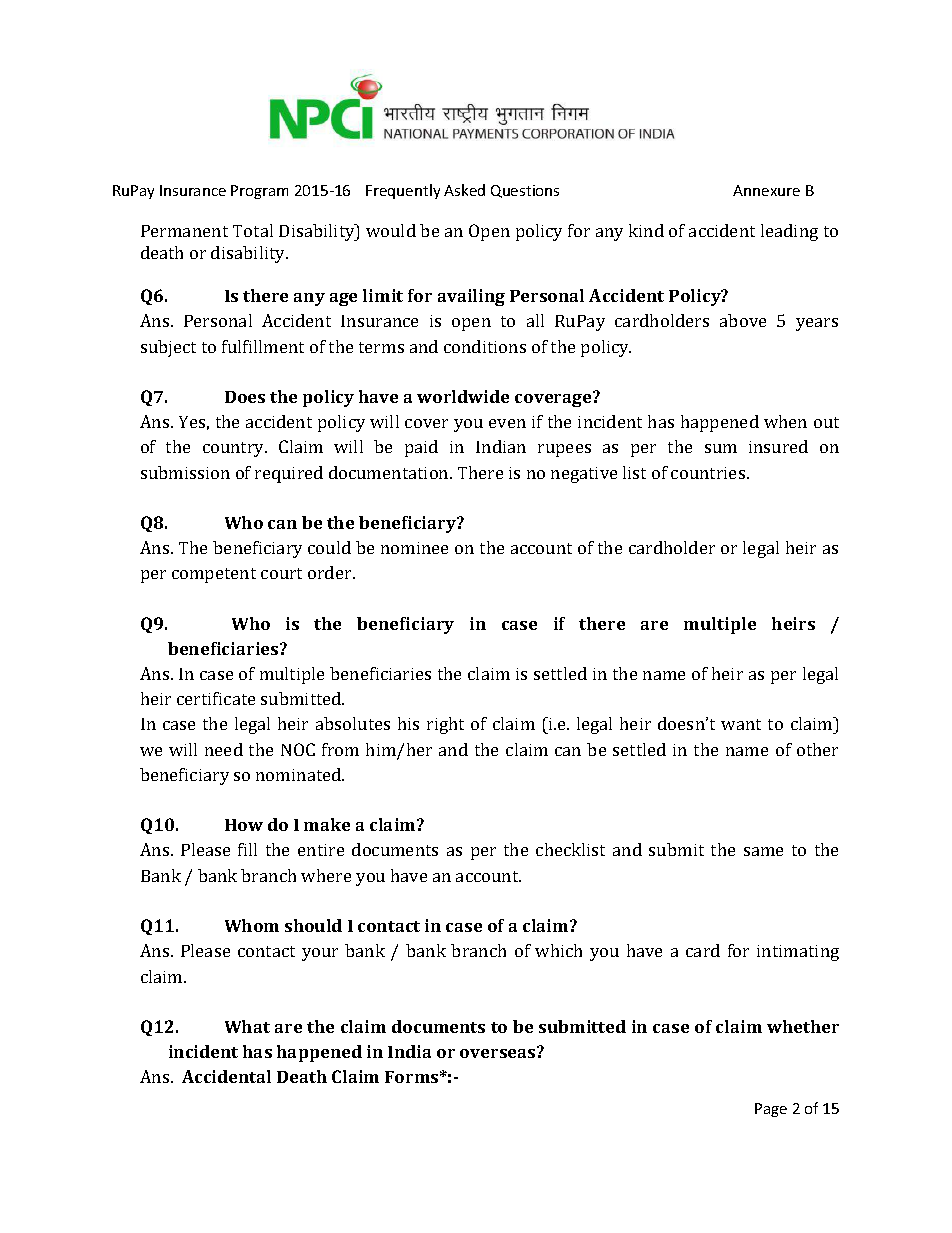 The width and height of the page is (952, 1233). I want to click on certificate, so click(216, 698).
